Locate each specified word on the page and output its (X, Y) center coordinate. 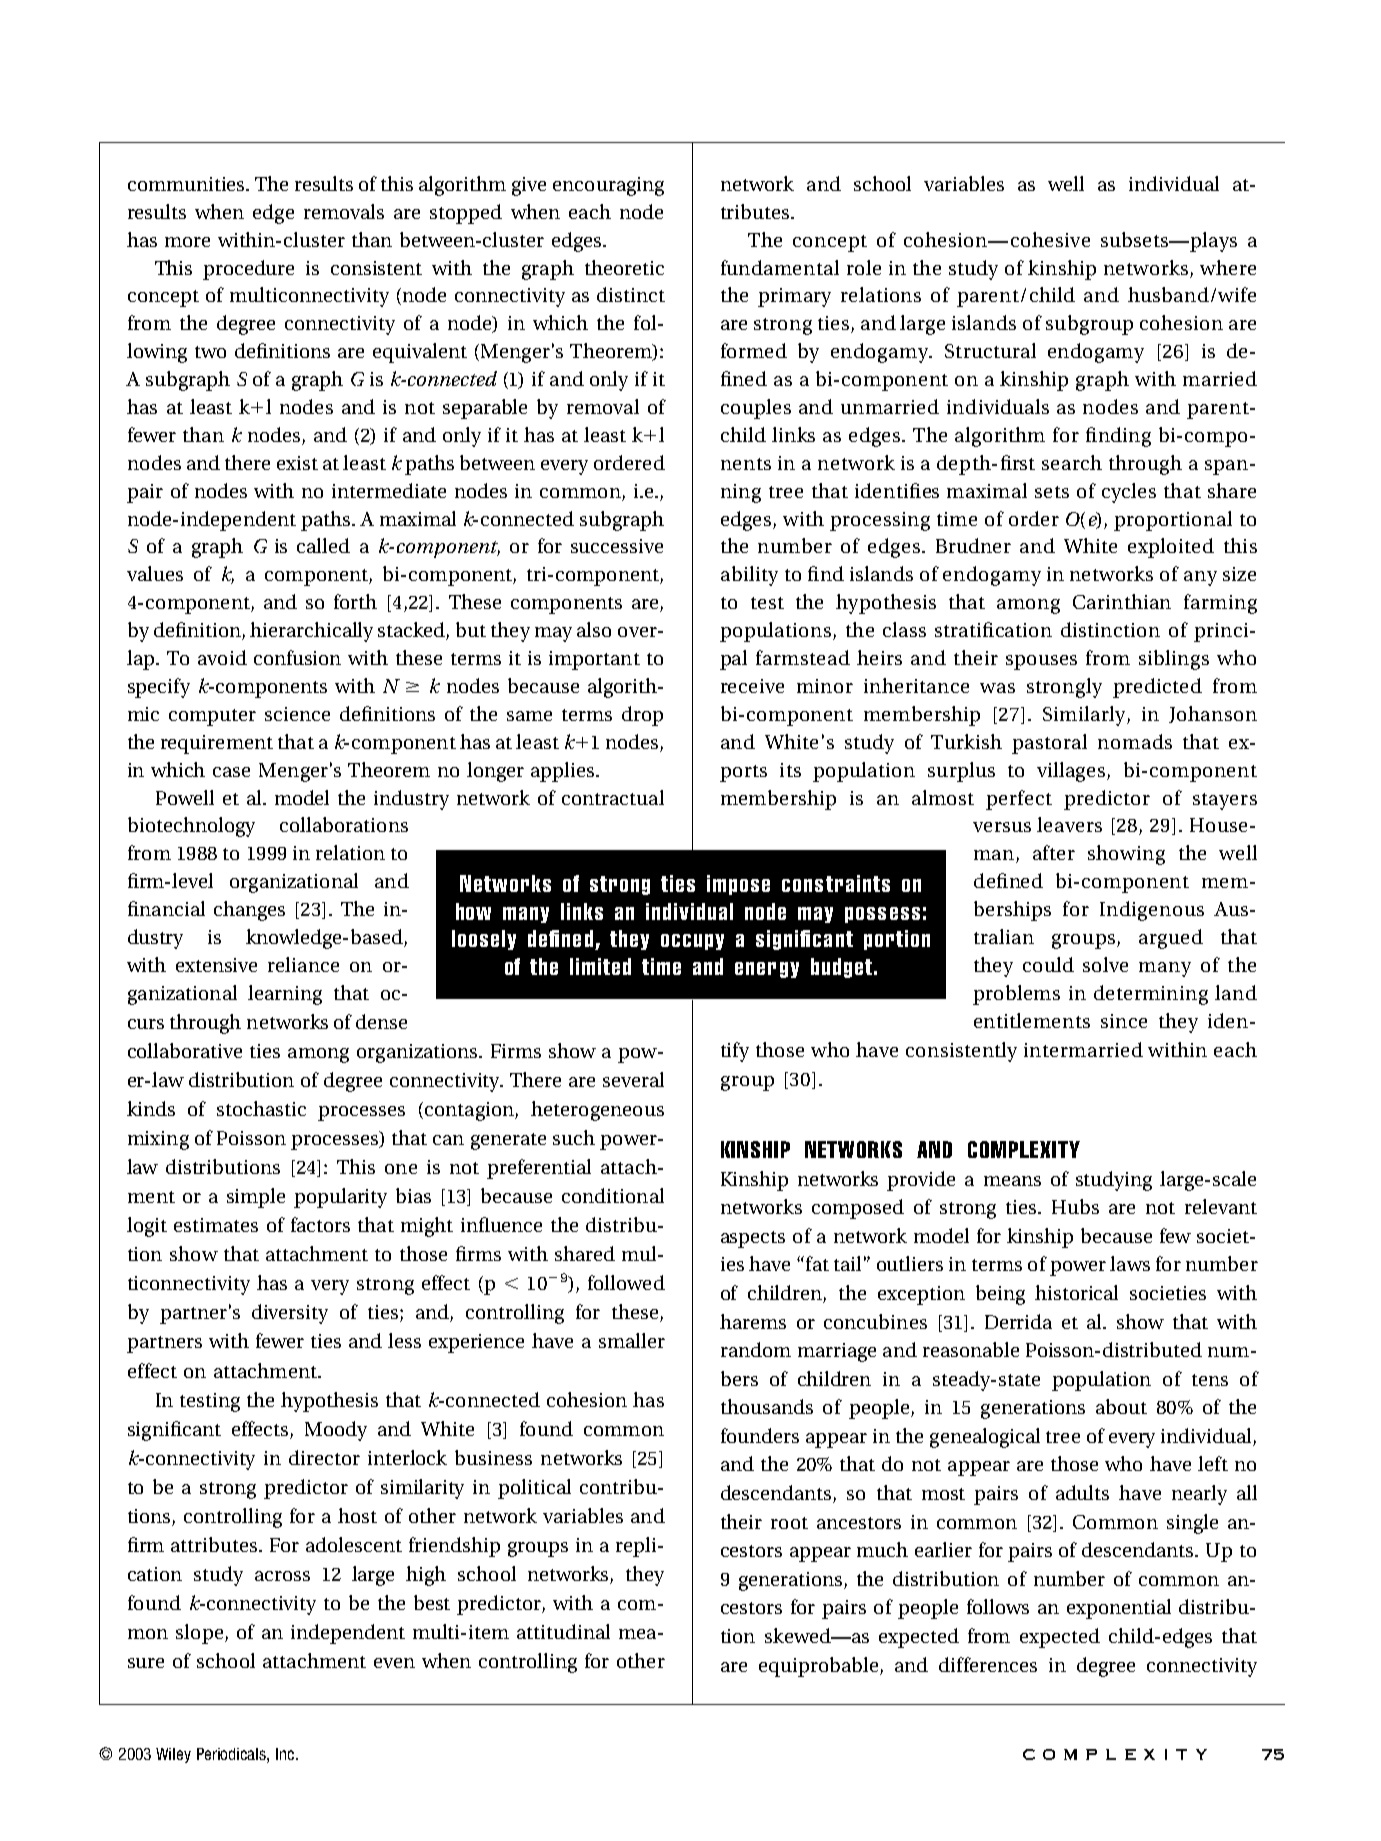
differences (988, 1664)
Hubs (1075, 1206)
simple (256, 1198)
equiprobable (818, 1667)
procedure (248, 270)
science (297, 714)
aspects (753, 1239)
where (1228, 267)
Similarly (1085, 716)
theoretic (624, 267)
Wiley (173, 1755)
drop (642, 716)
